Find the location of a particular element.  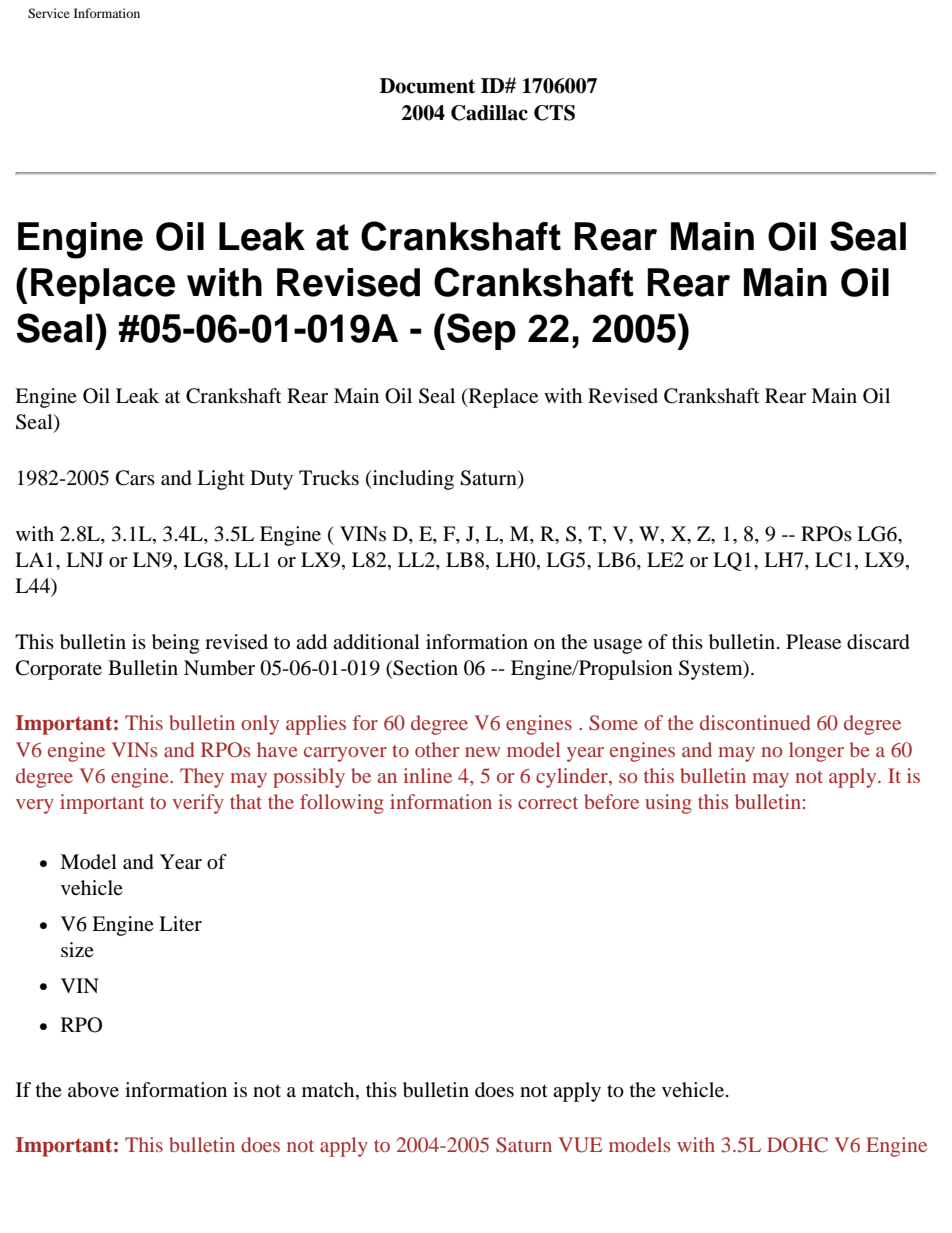

Sep is located at coordinates (481, 331).
